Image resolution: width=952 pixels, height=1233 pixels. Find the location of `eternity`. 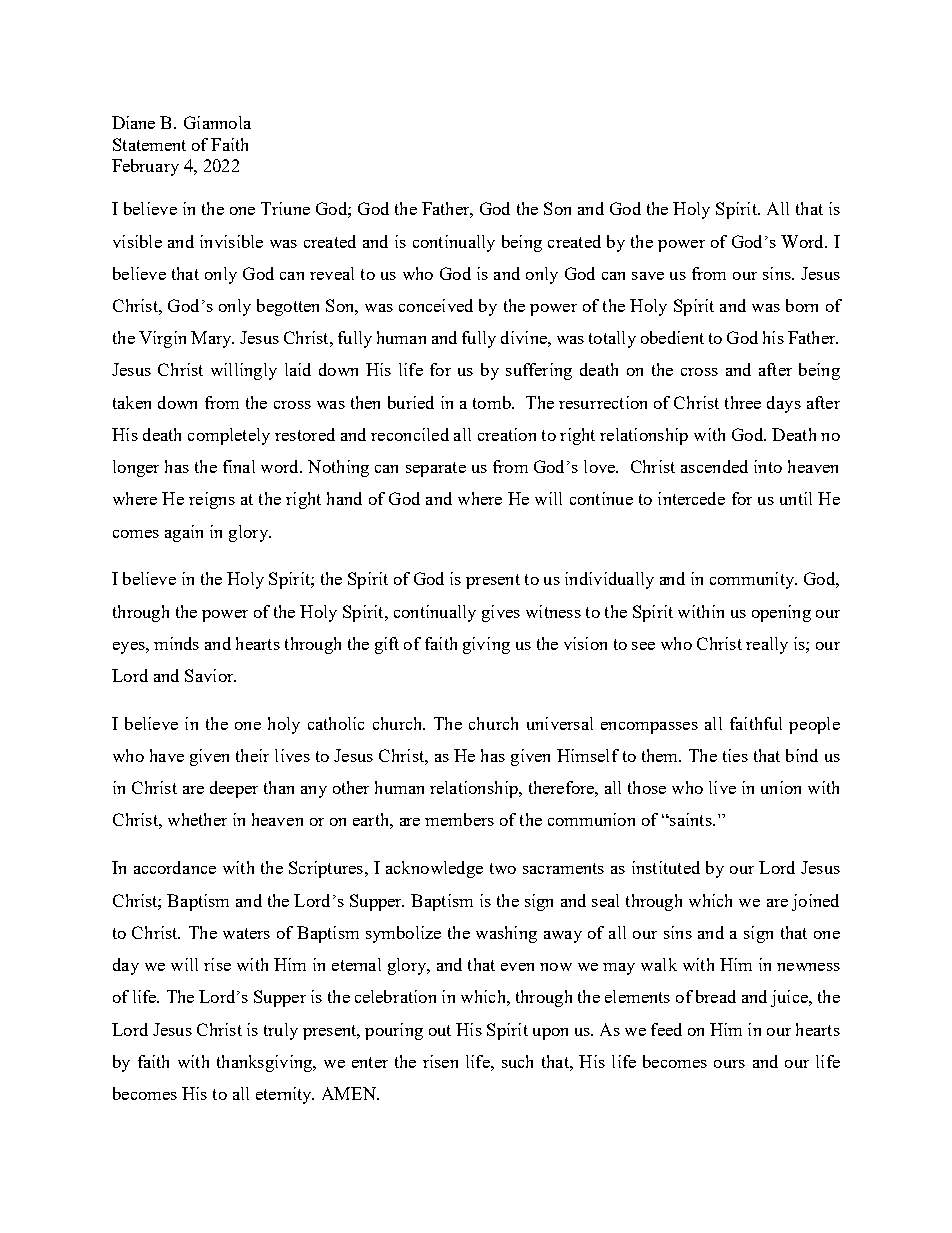

eternity is located at coordinates (285, 1095).
